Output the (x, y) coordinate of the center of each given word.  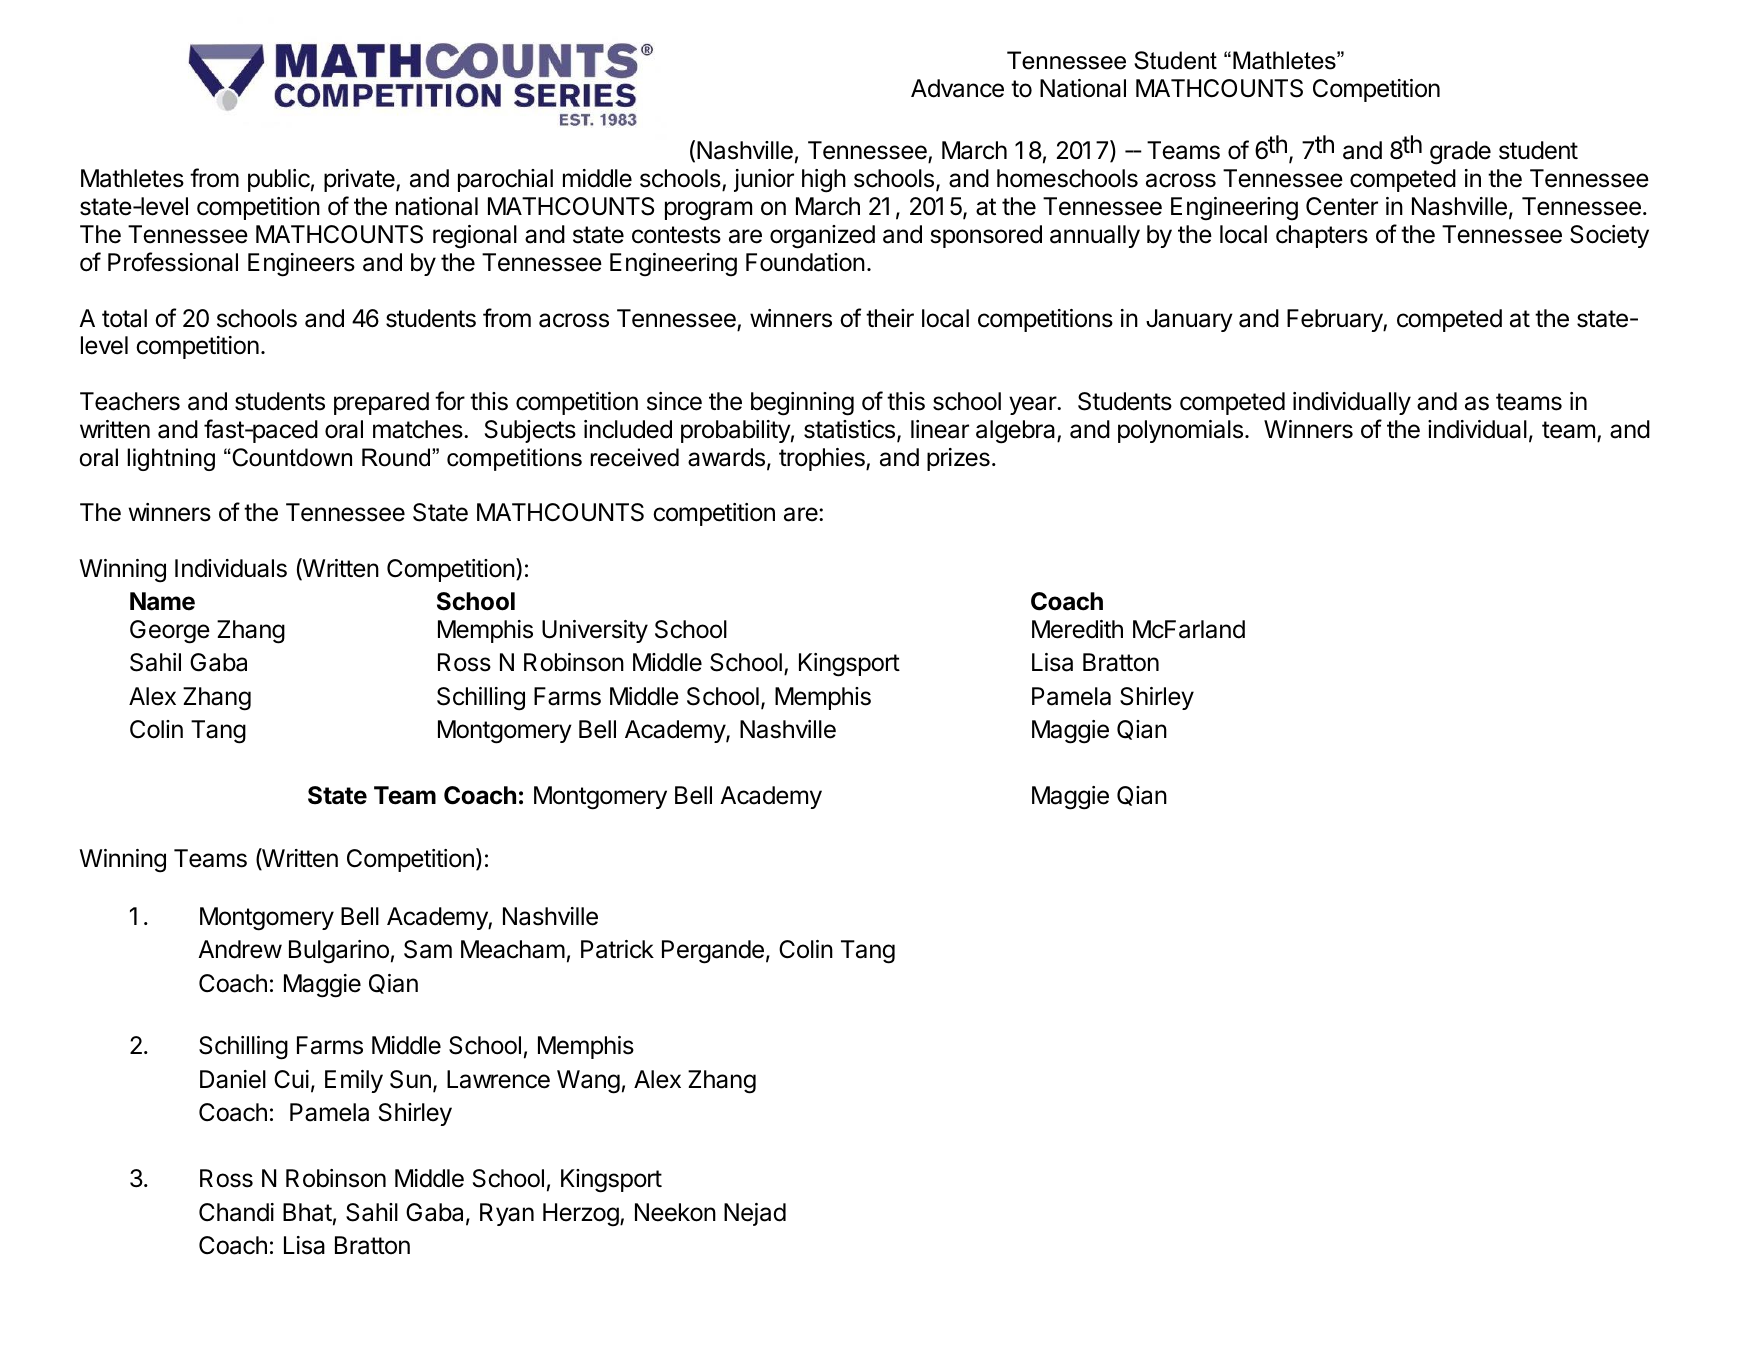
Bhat (307, 1212)
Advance (957, 88)
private (360, 180)
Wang (588, 1082)
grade (1460, 153)
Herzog (581, 1215)
